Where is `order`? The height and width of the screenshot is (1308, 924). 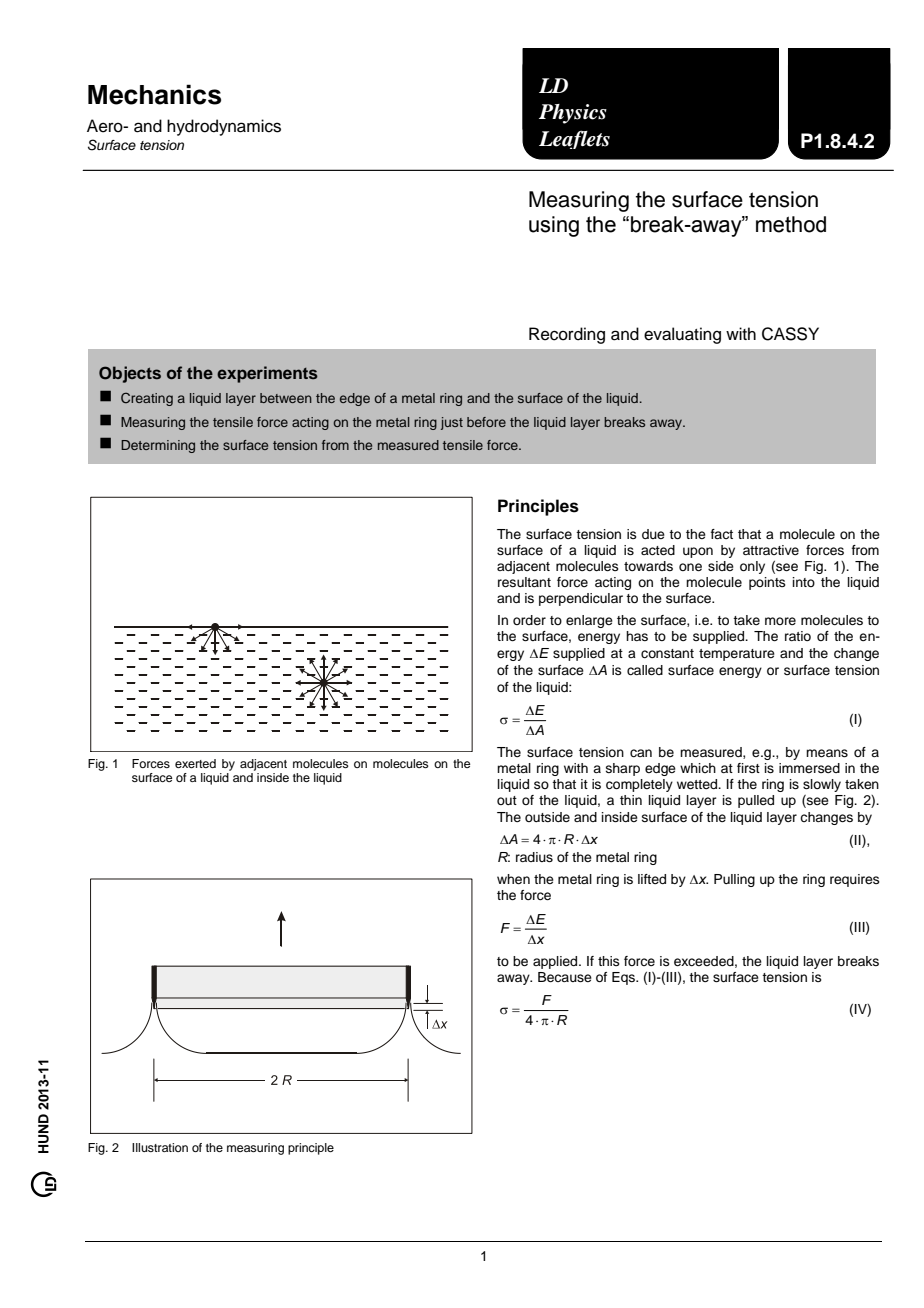
order is located at coordinates (529, 620).
